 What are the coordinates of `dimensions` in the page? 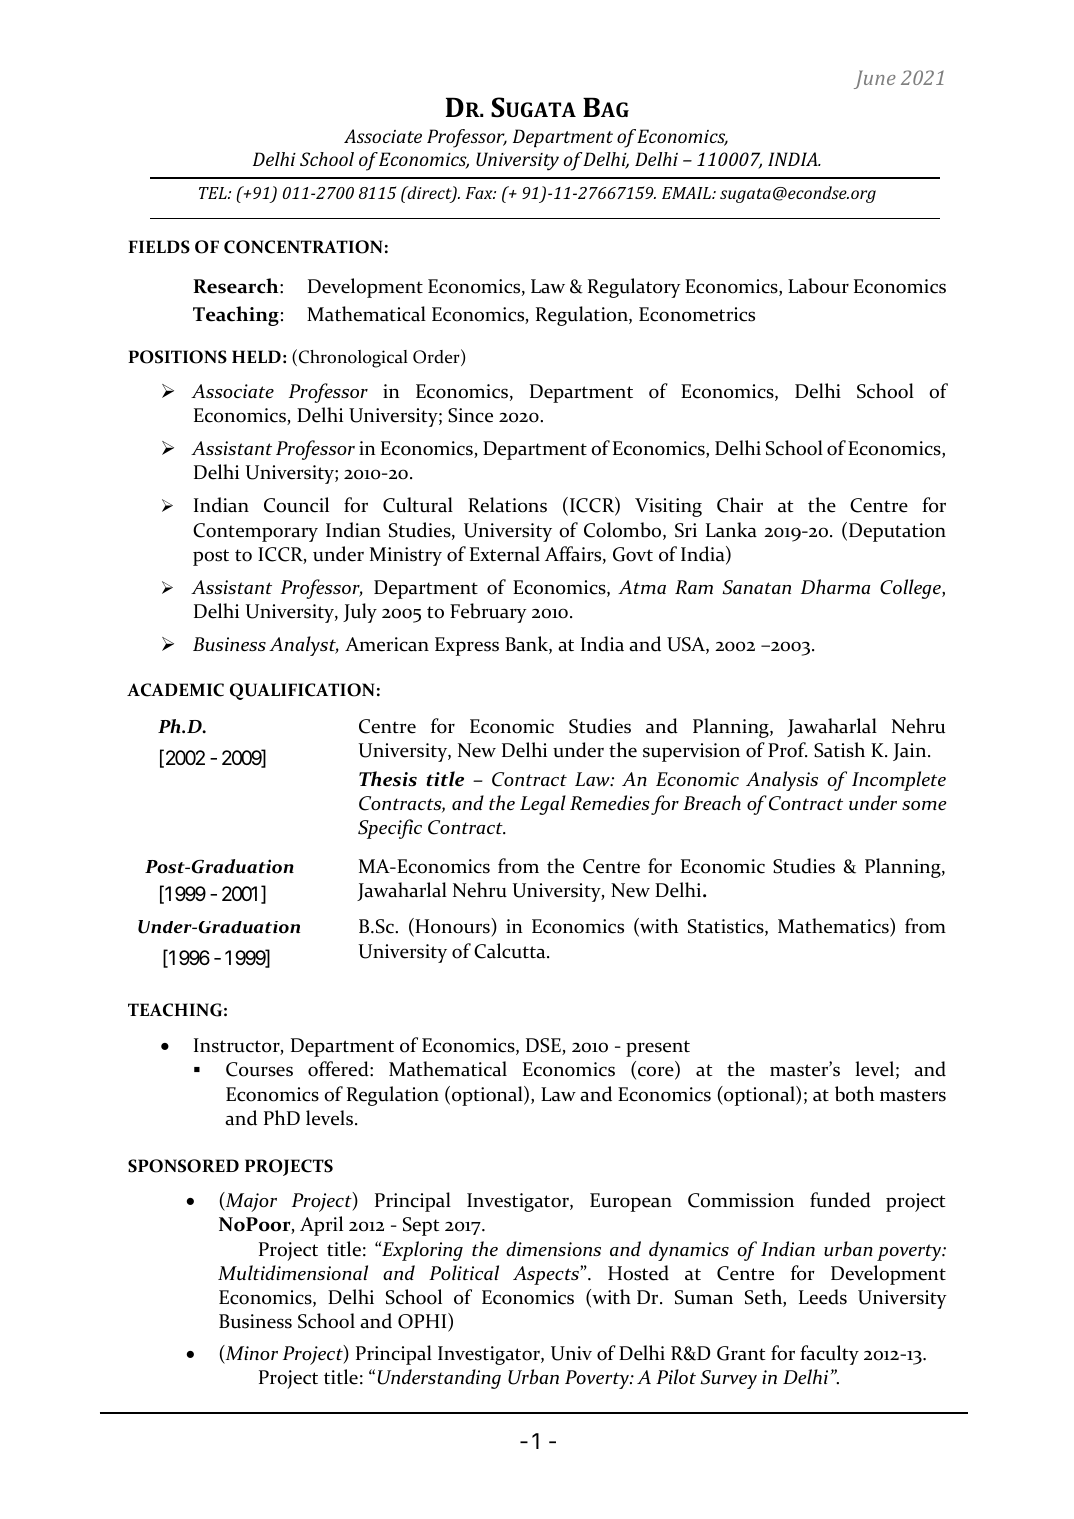 It's located at (553, 1248).
